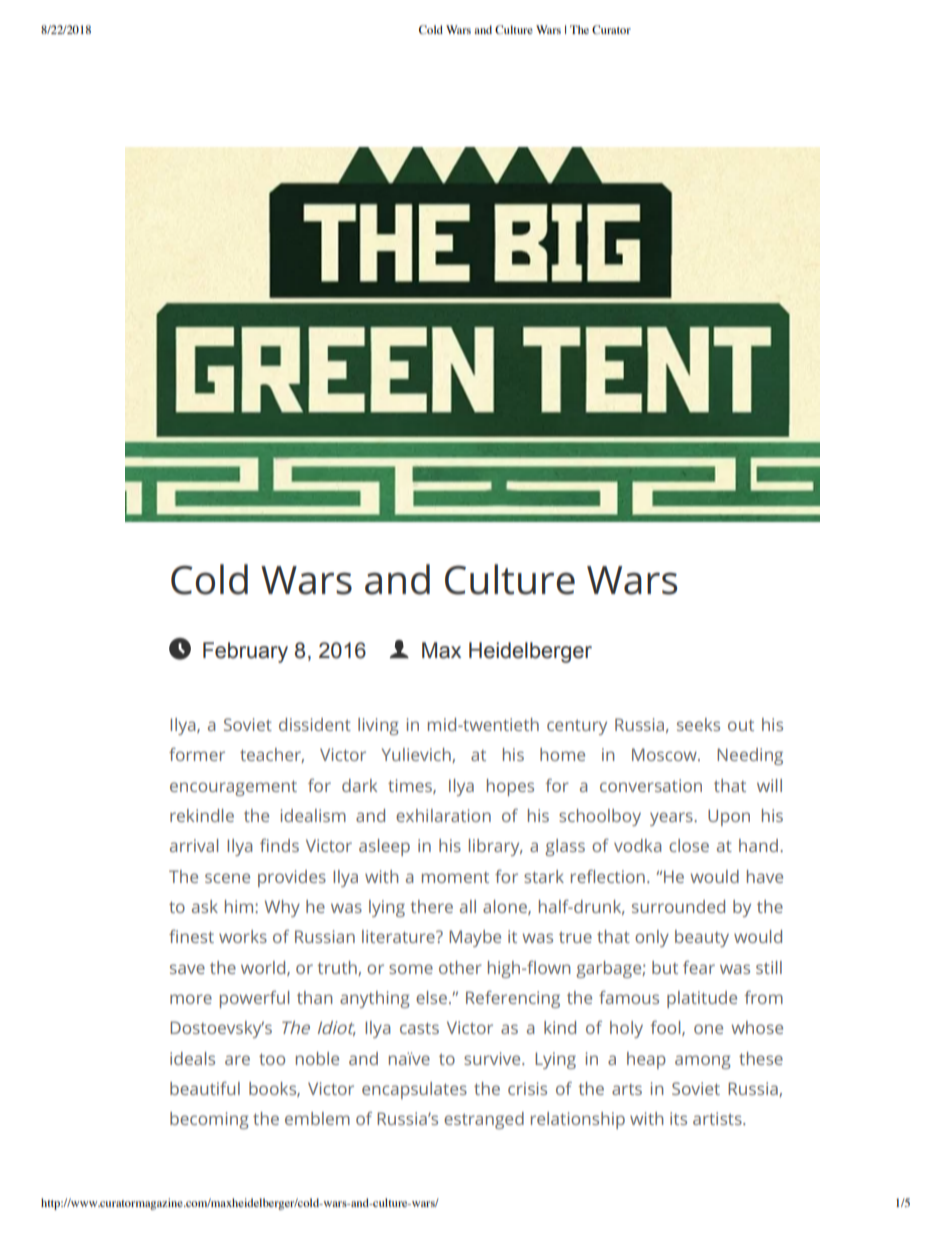 Image resolution: width=952 pixels, height=1233 pixels. What do you see at coordinates (484, 1120) in the screenshot?
I see `estranged` at bounding box center [484, 1120].
